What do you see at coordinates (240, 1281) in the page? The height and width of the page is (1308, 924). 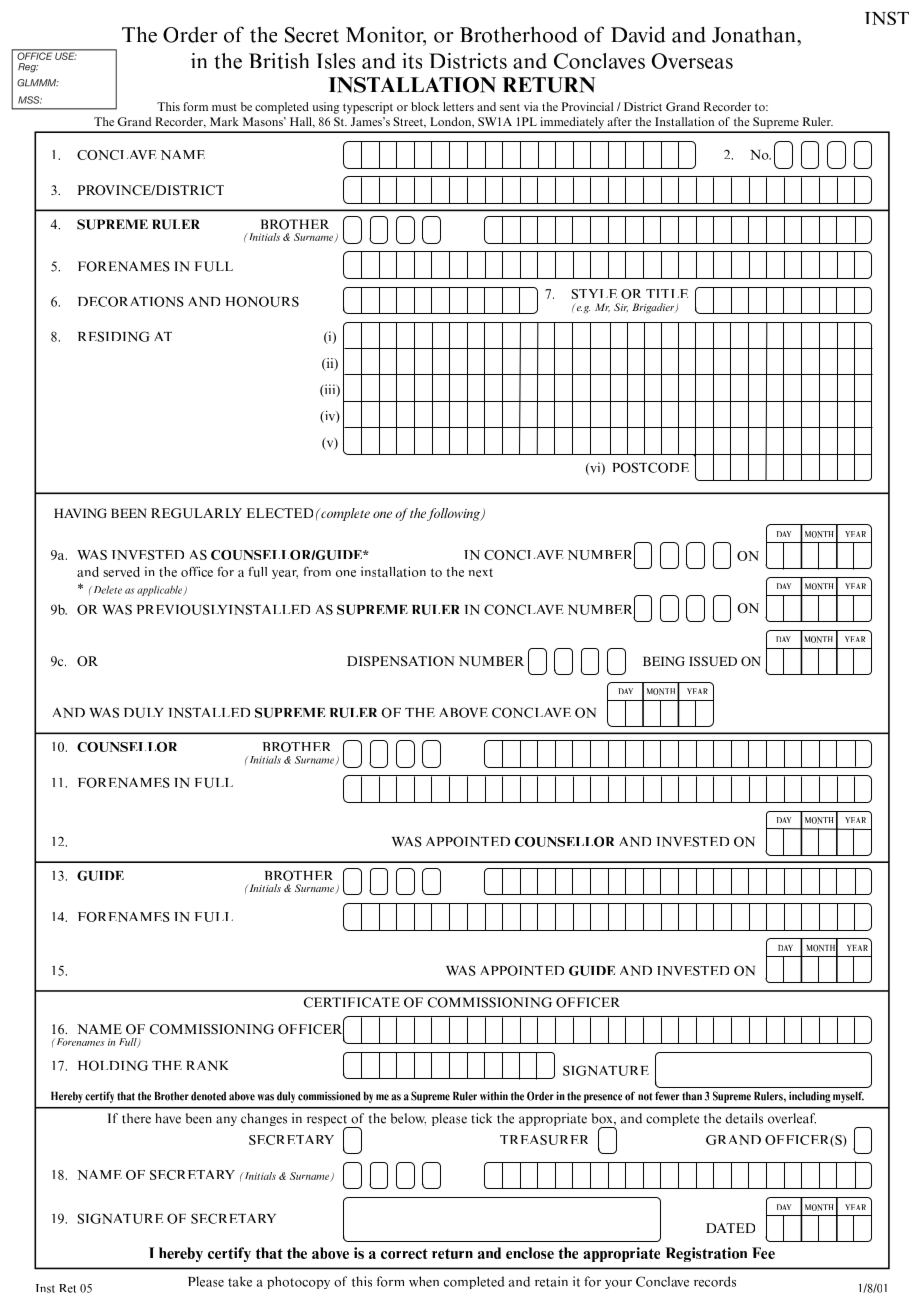 I see `take` at bounding box center [240, 1281].
